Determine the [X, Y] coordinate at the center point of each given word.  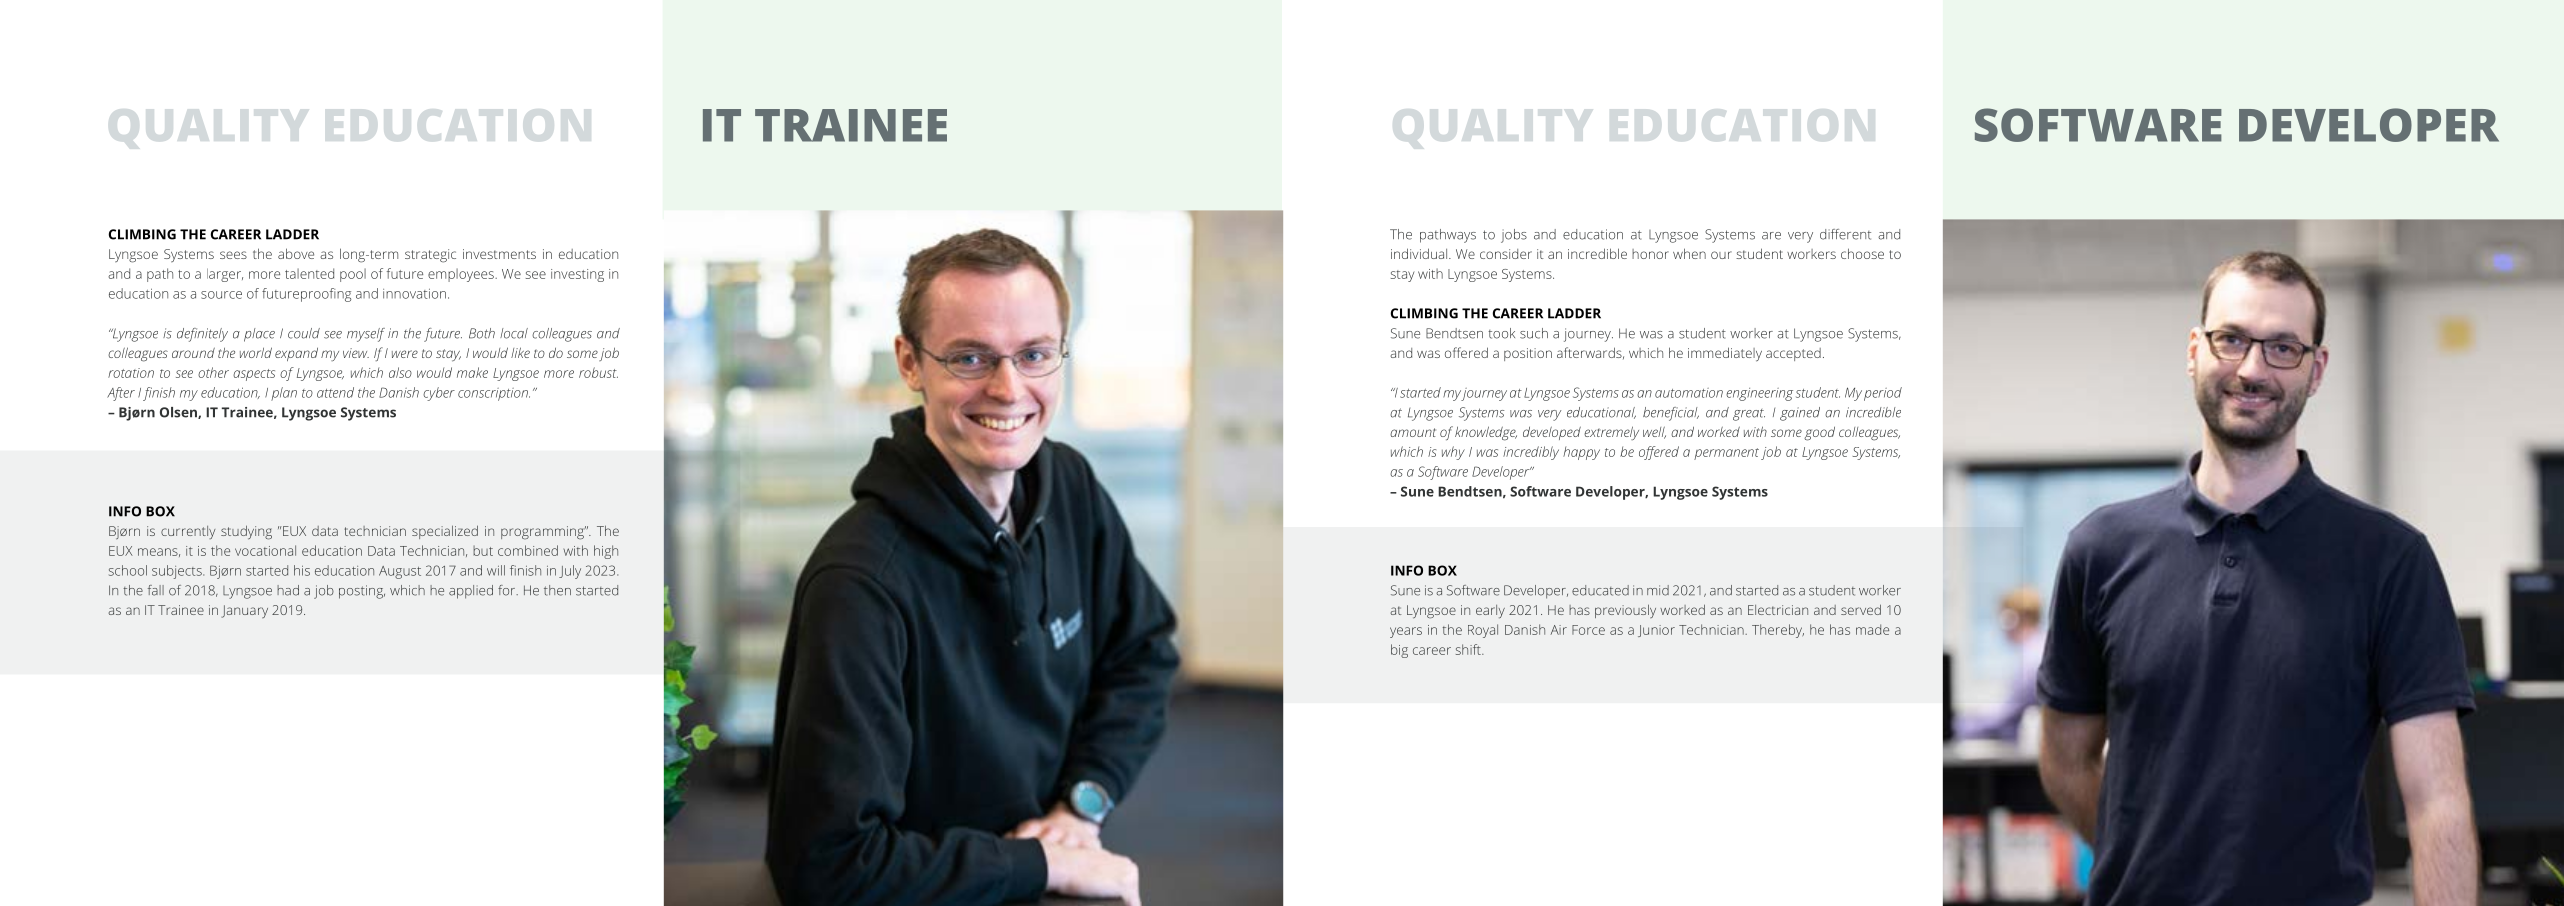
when [1689, 253]
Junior [1656, 631]
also [400, 372]
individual [1420, 253]
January [244, 611]
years [1406, 632]
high [606, 552]
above [296, 253]
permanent [1726, 454]
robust [598, 372]
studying [246, 532]
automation [1689, 393]
